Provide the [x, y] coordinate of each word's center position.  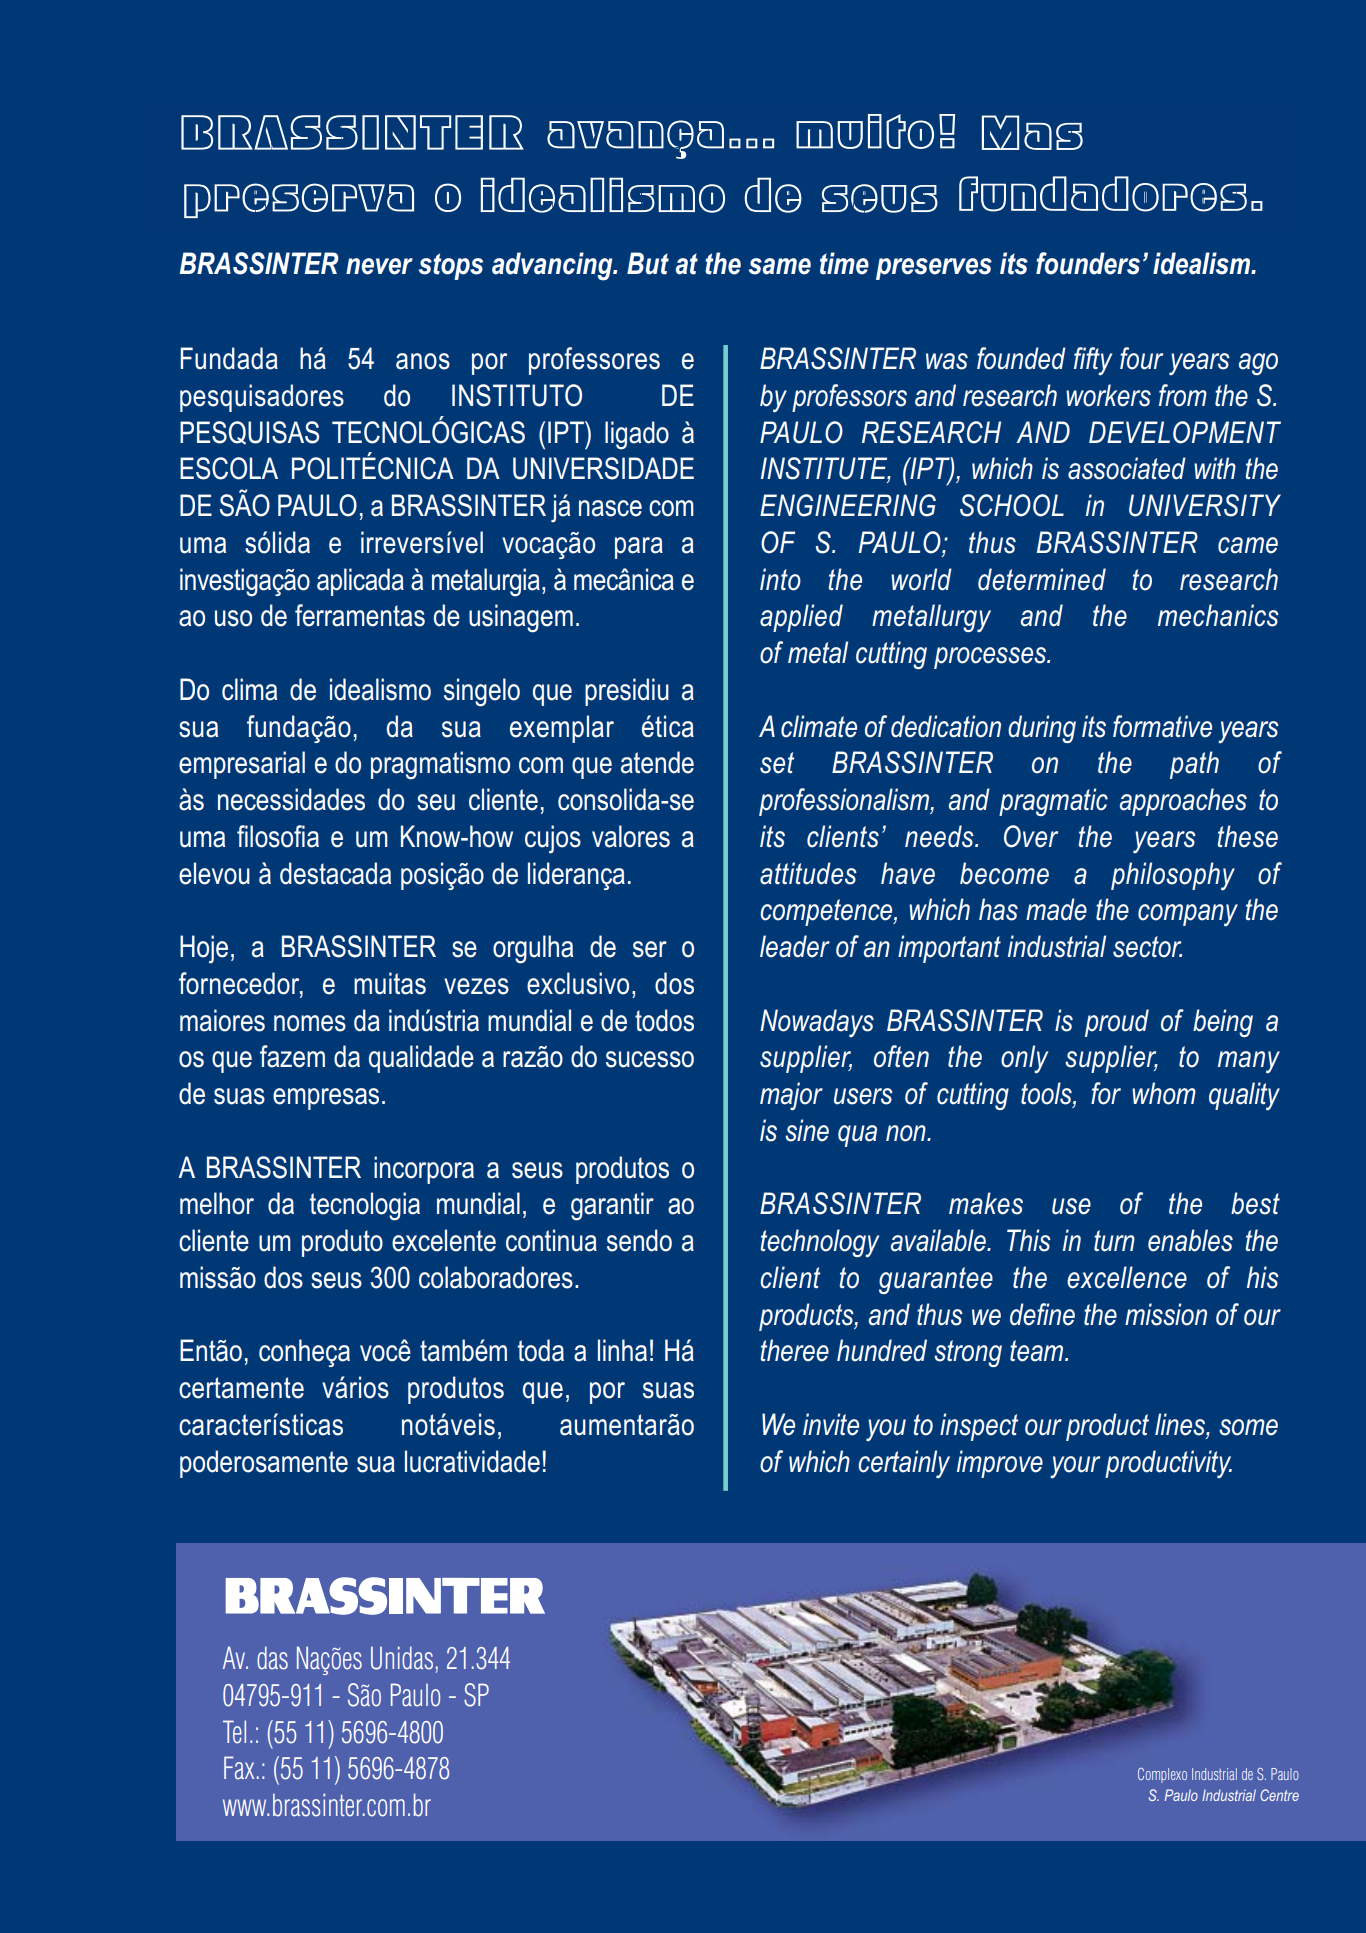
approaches [1183, 802]
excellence [1127, 1277]
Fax [239, 1768]
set [777, 763]
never [379, 266]
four [1141, 358]
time [844, 263]
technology [819, 1243]
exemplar [562, 729]
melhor [217, 1203]
